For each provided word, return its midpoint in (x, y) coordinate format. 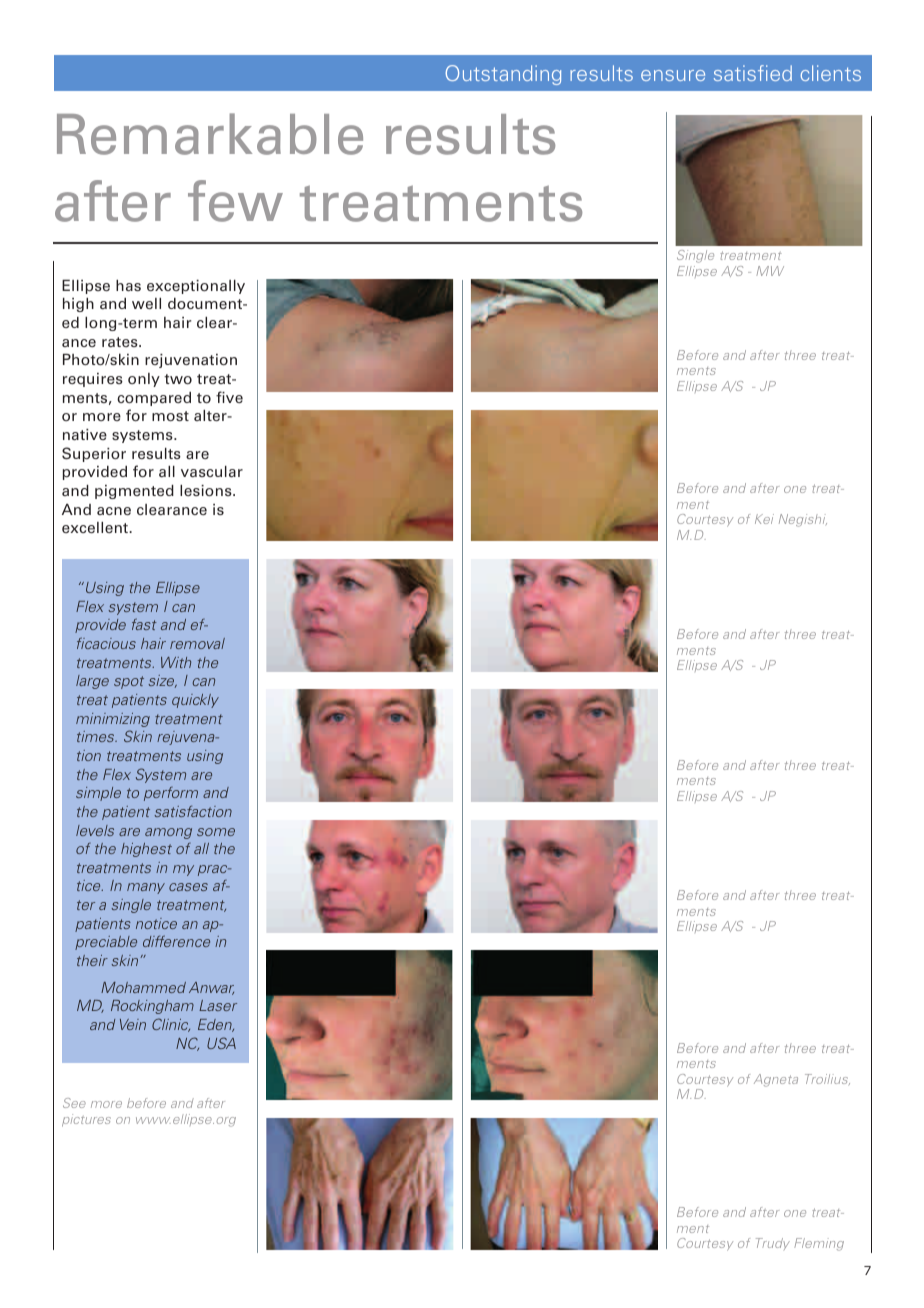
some (216, 832)
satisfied (753, 73)
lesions (207, 490)
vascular (212, 471)
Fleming (819, 1244)
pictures (86, 1120)
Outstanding (503, 75)
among (168, 833)
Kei (764, 519)
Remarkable (210, 134)
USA (221, 1043)
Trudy (773, 1244)
